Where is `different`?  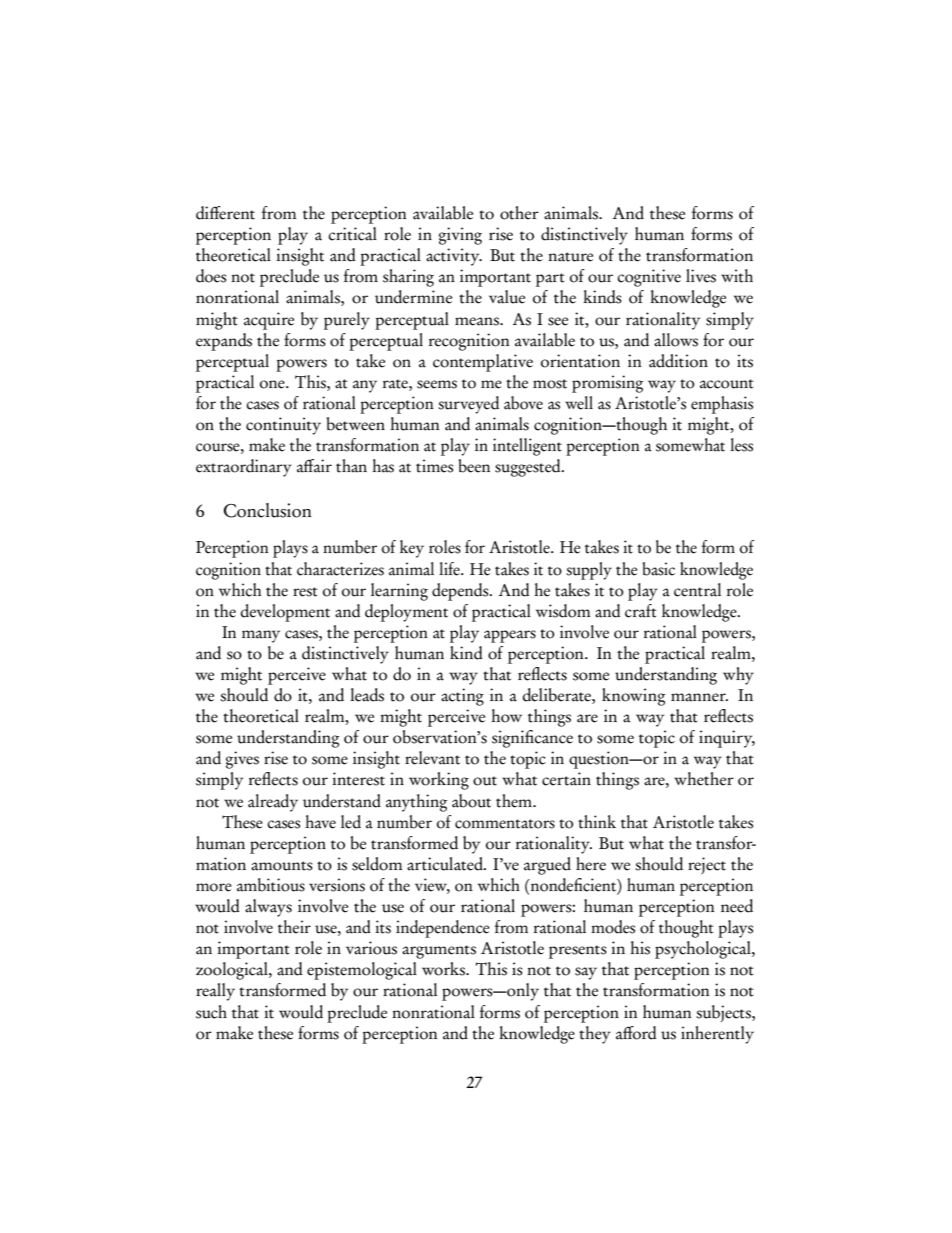
different is located at coordinates (225, 213).
